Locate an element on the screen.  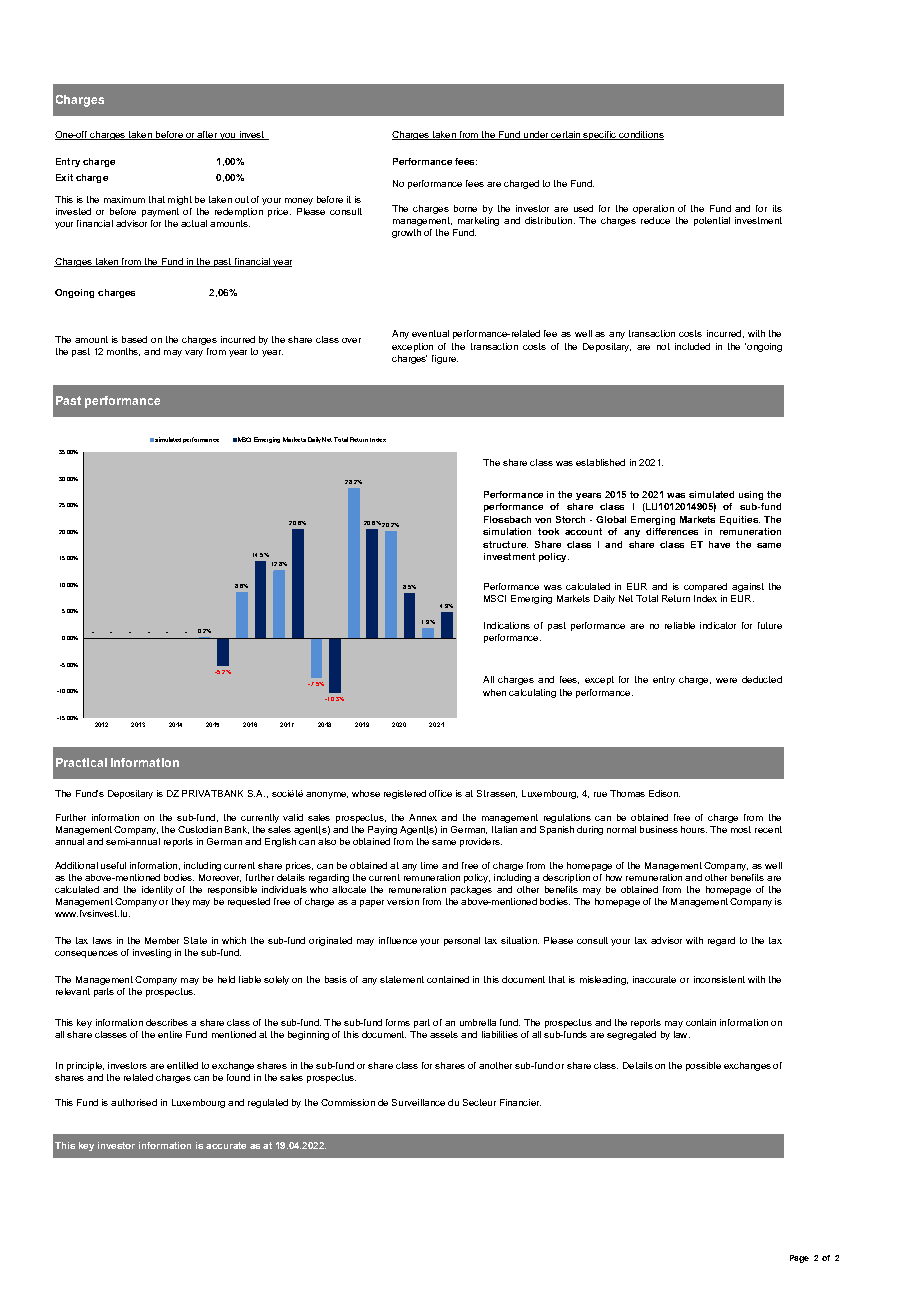
maximum is located at coordinates (124, 199).
